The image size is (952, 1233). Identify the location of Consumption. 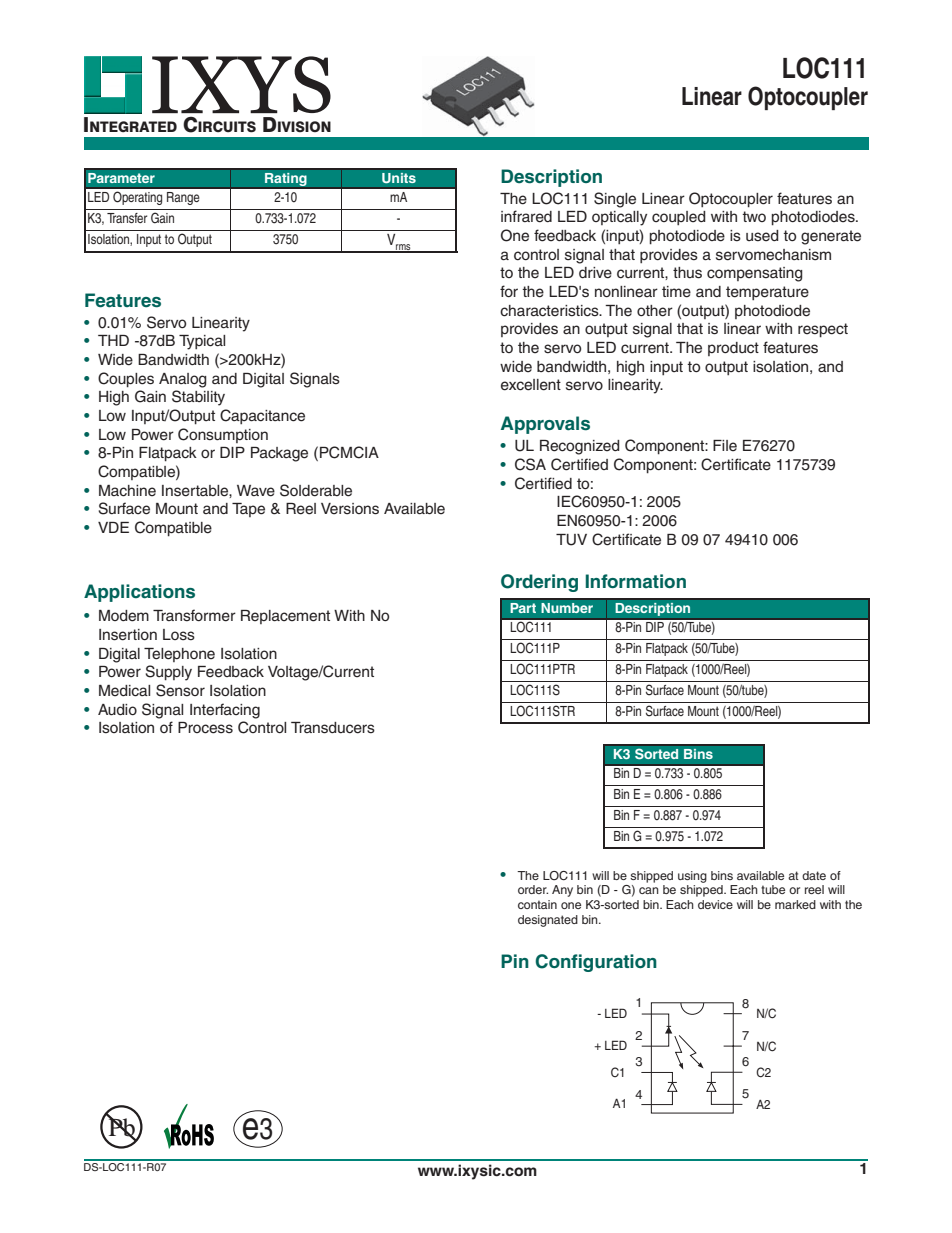
(223, 435).
